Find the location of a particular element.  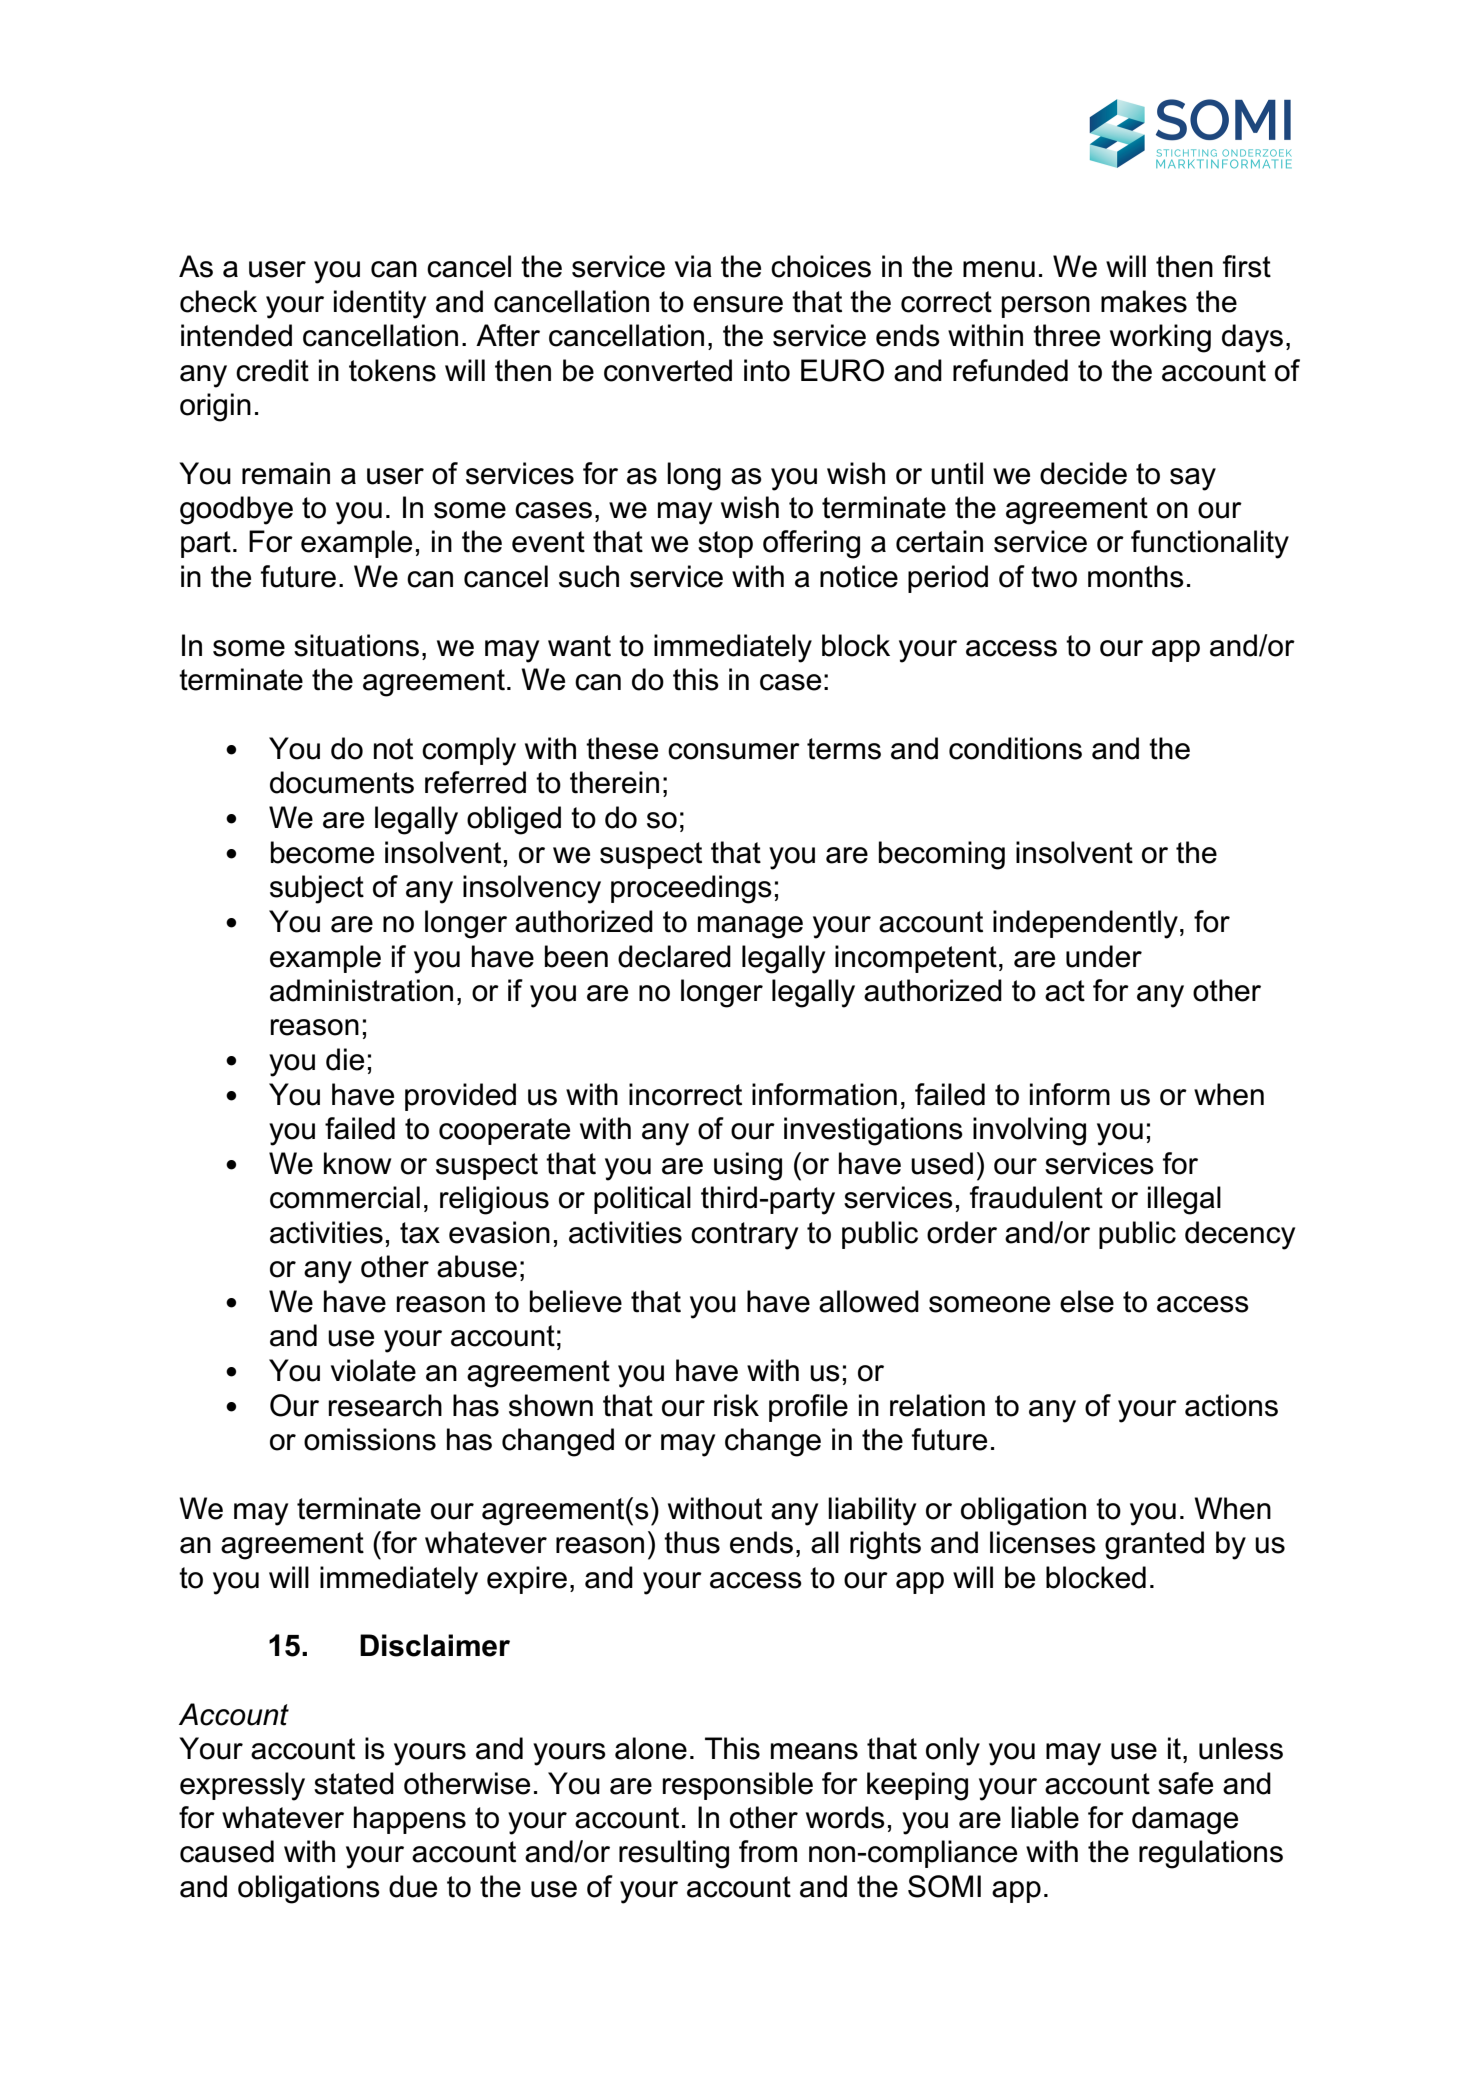

involving is located at coordinates (1029, 1131).
